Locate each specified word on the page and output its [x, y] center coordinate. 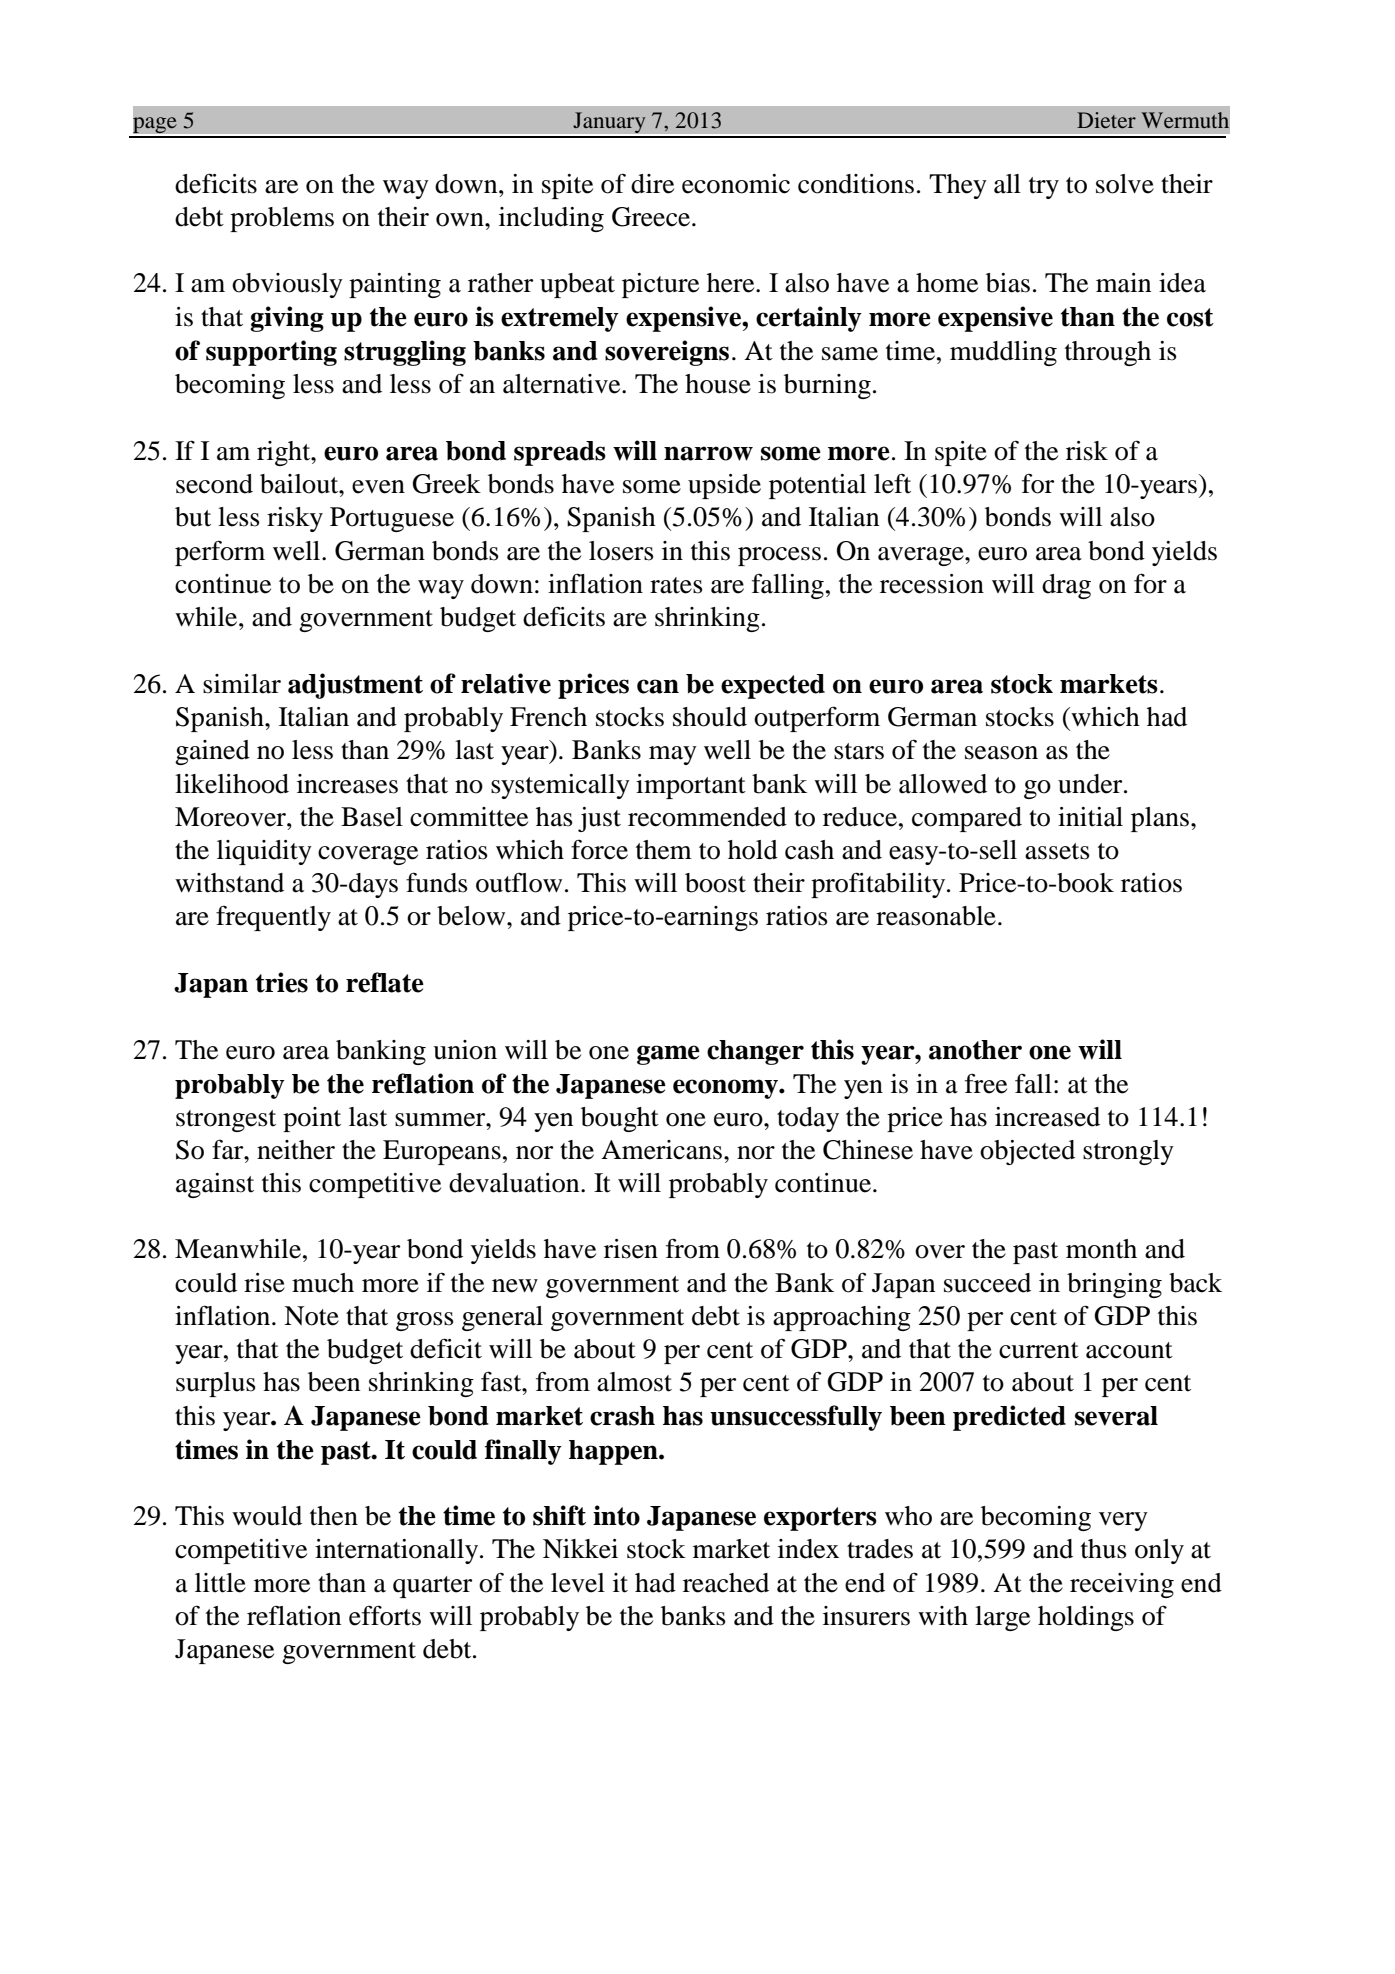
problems [282, 219]
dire [652, 184]
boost [715, 883]
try [1044, 188]
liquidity [264, 852]
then [334, 1516]
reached [726, 1583]
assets [1057, 851]
